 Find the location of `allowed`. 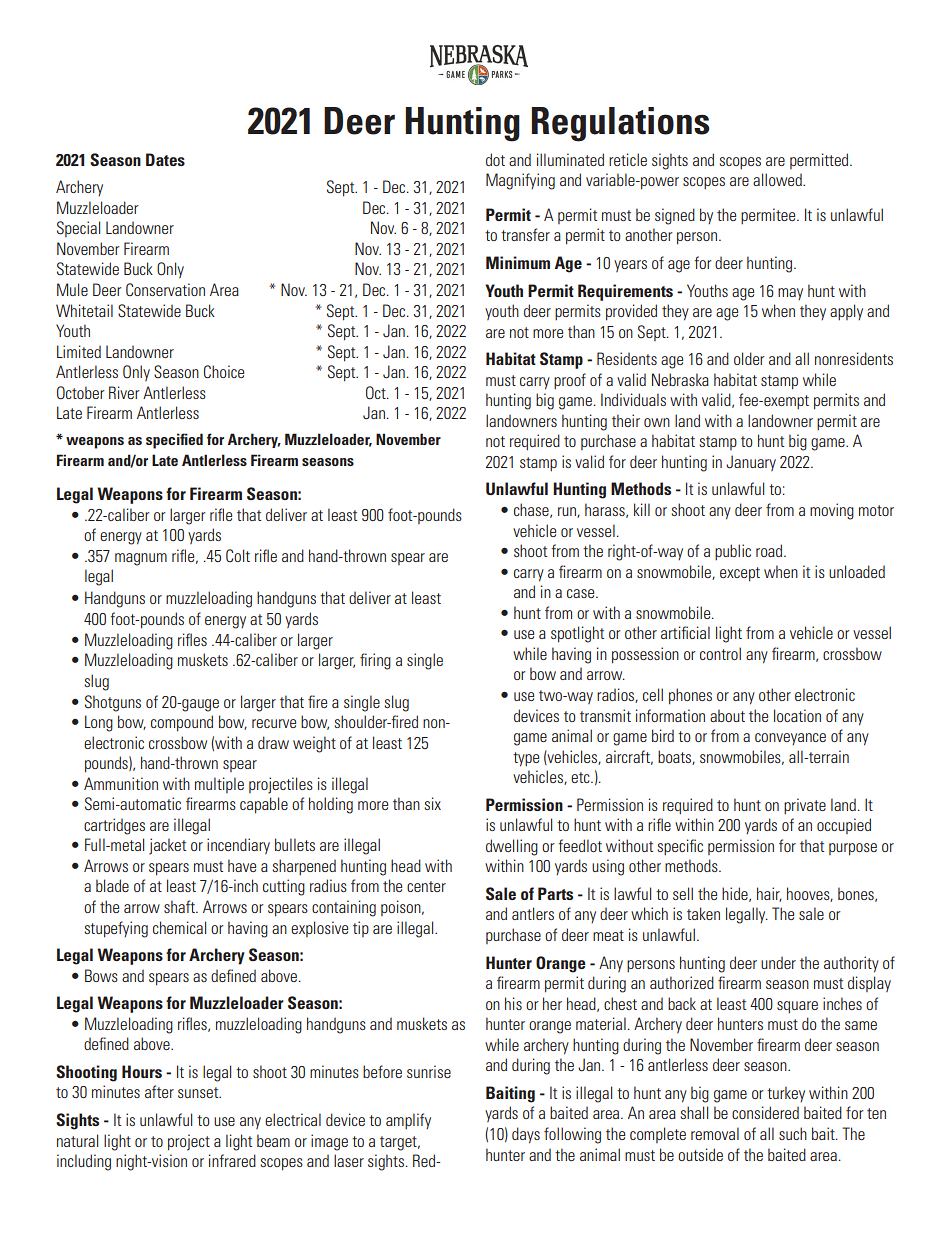

allowed is located at coordinates (778, 179).
